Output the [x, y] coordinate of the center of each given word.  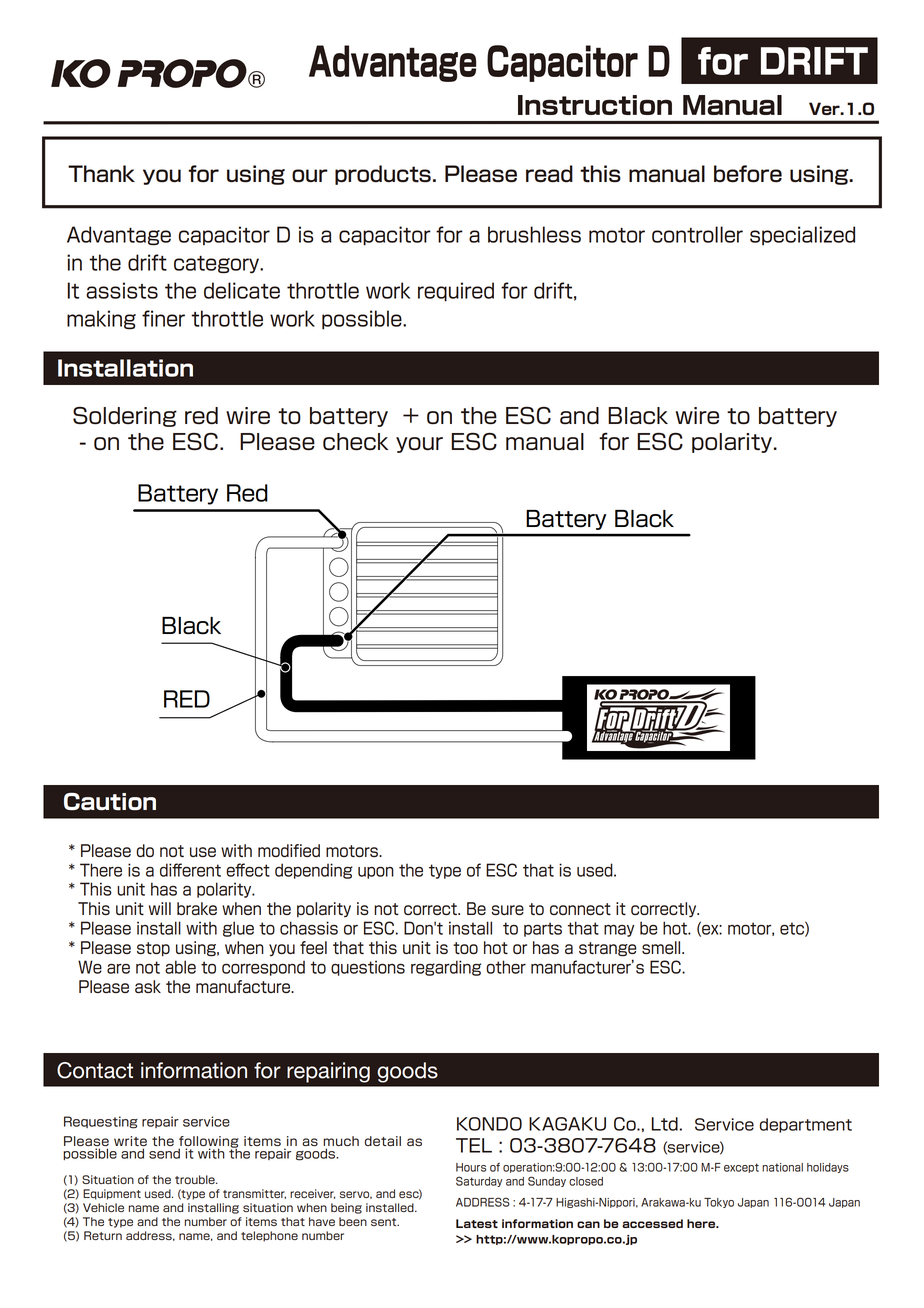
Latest [477, 1223]
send [164, 1153]
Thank [101, 174]
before [748, 174]
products [383, 175]
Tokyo [719, 1203]
